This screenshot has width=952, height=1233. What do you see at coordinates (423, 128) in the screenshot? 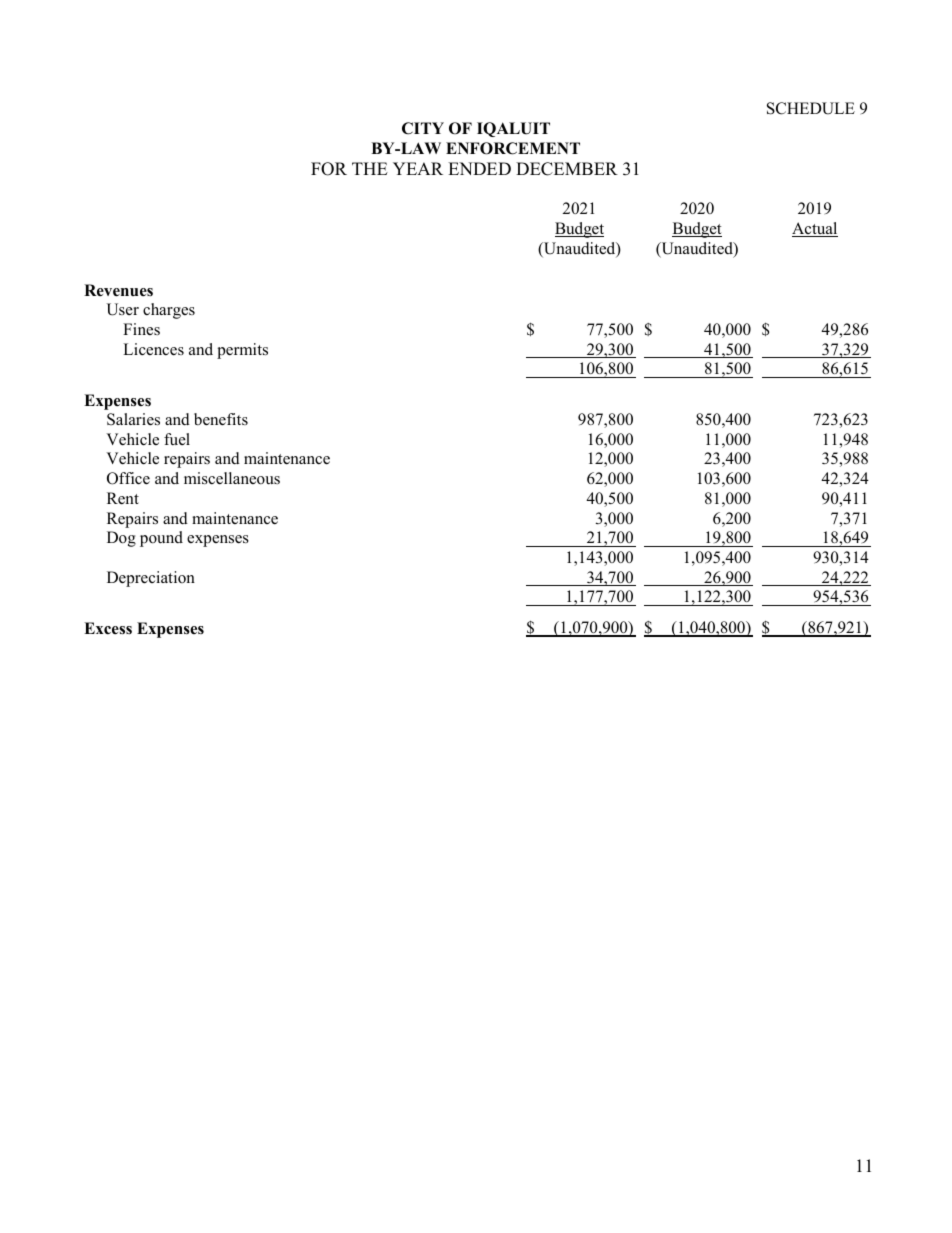
I see `CITY` at bounding box center [423, 128].
